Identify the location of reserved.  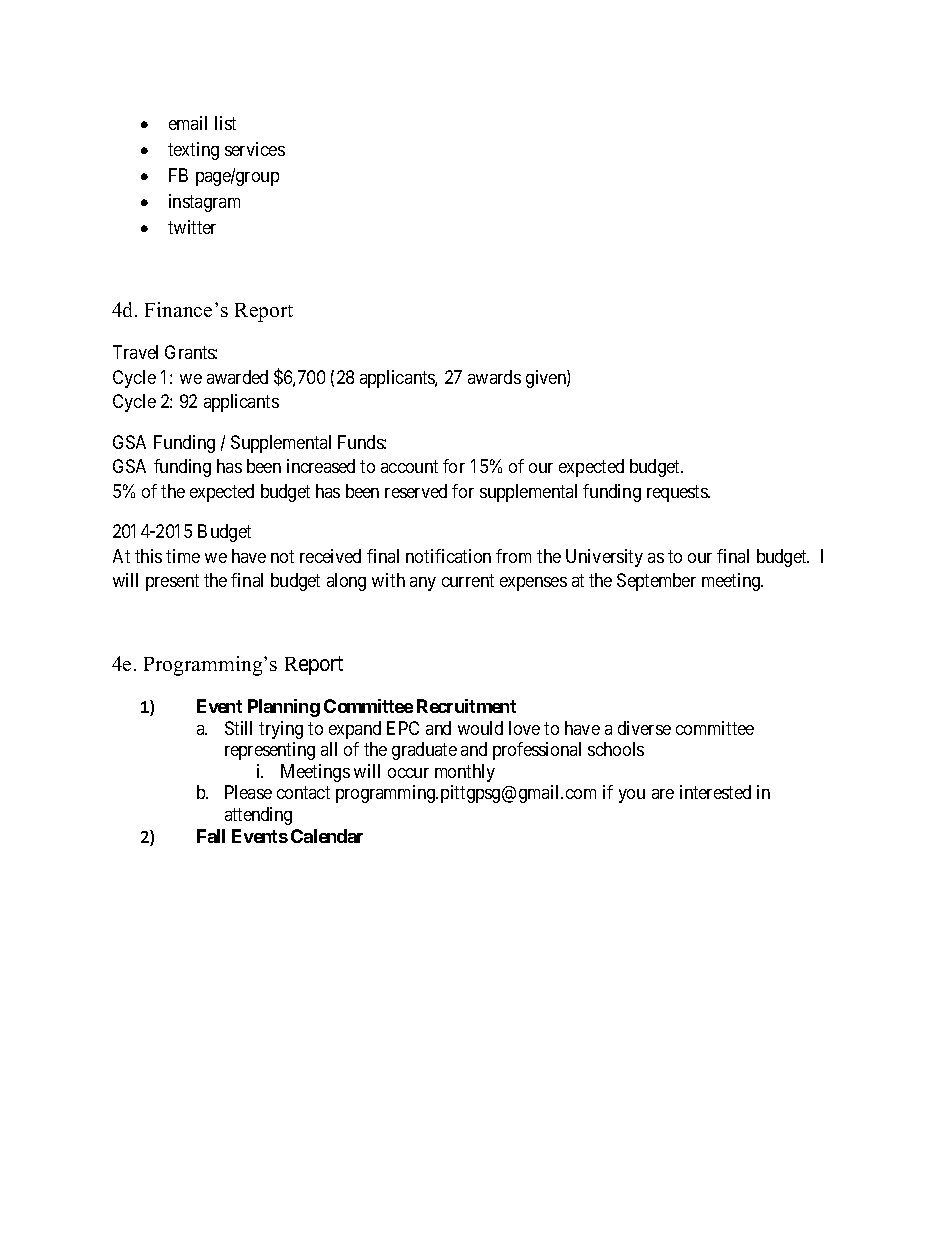
(416, 491).
